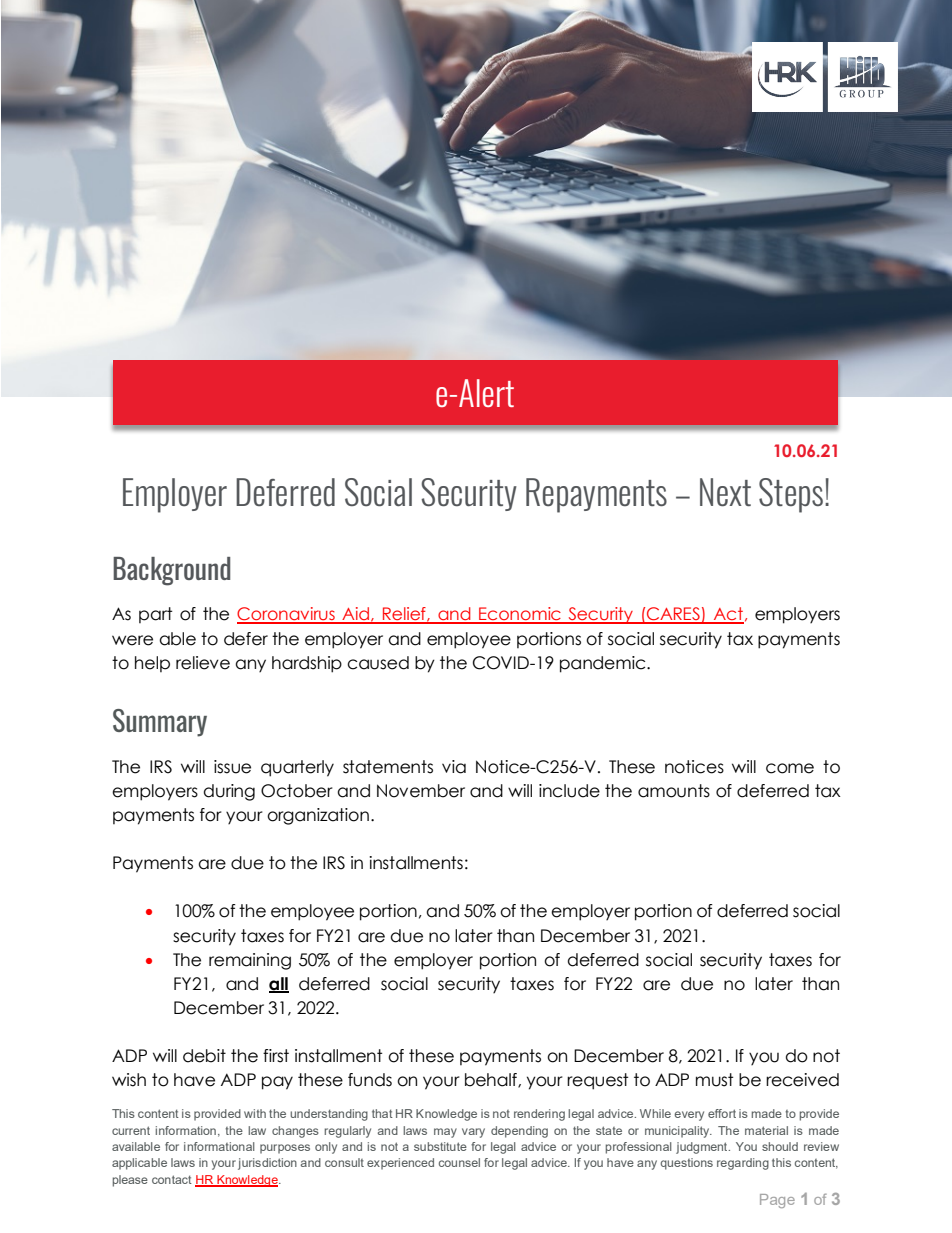  What do you see at coordinates (454, 767) in the document?
I see `via` at bounding box center [454, 767].
